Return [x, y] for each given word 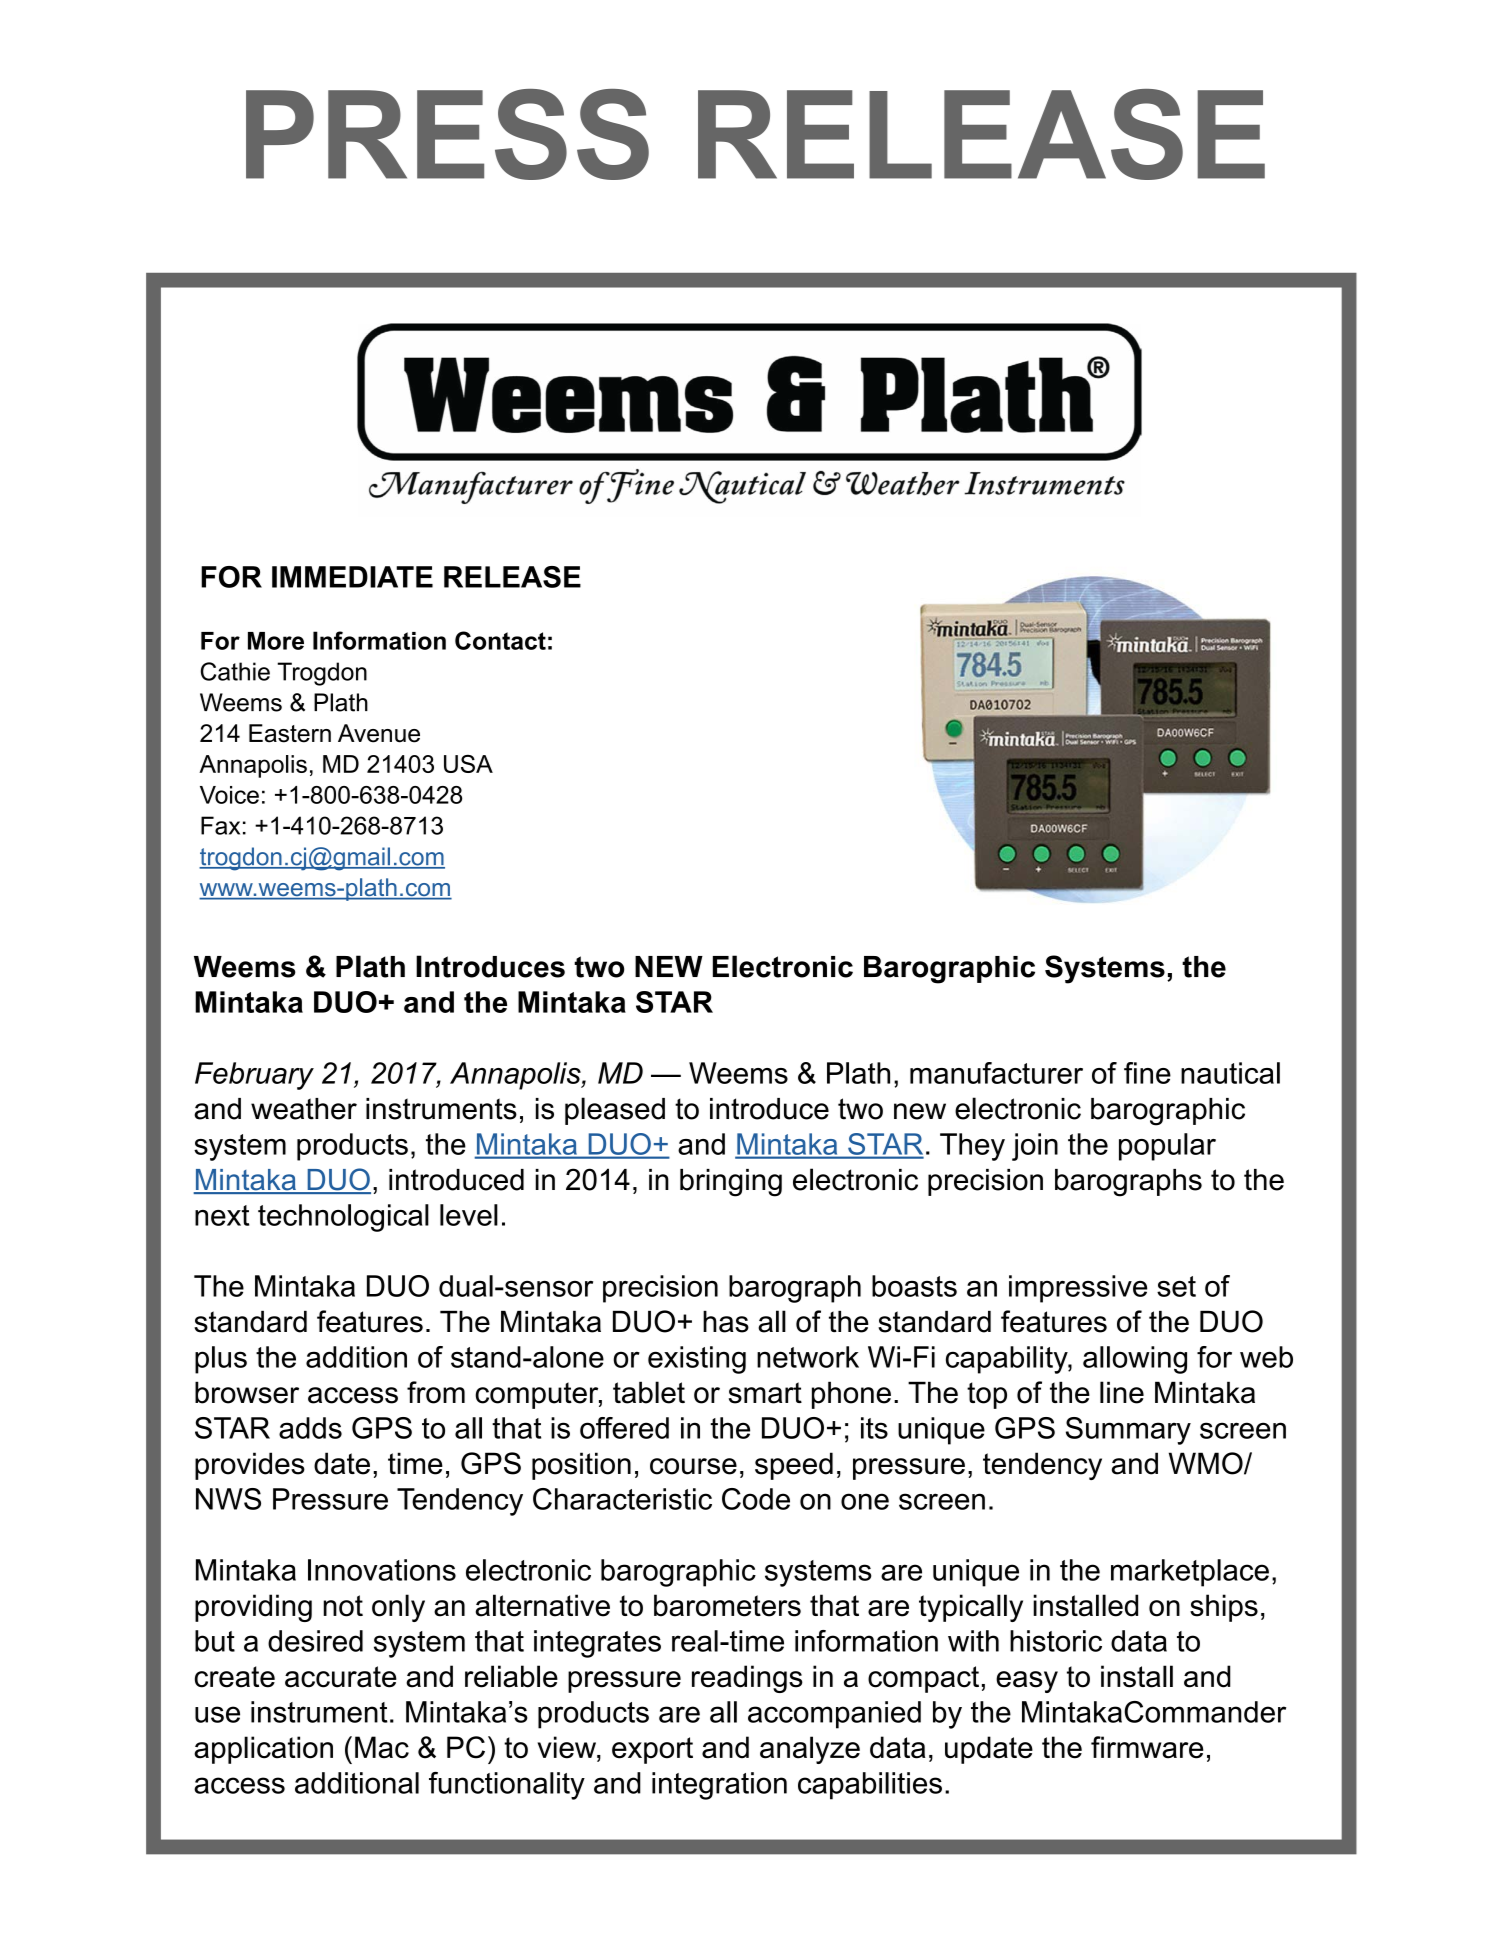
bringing [731, 1183]
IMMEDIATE [352, 577]
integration [719, 1786]
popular [1167, 1147]
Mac [382, 1747]
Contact [500, 640]
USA [468, 764]
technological [343, 1218]
